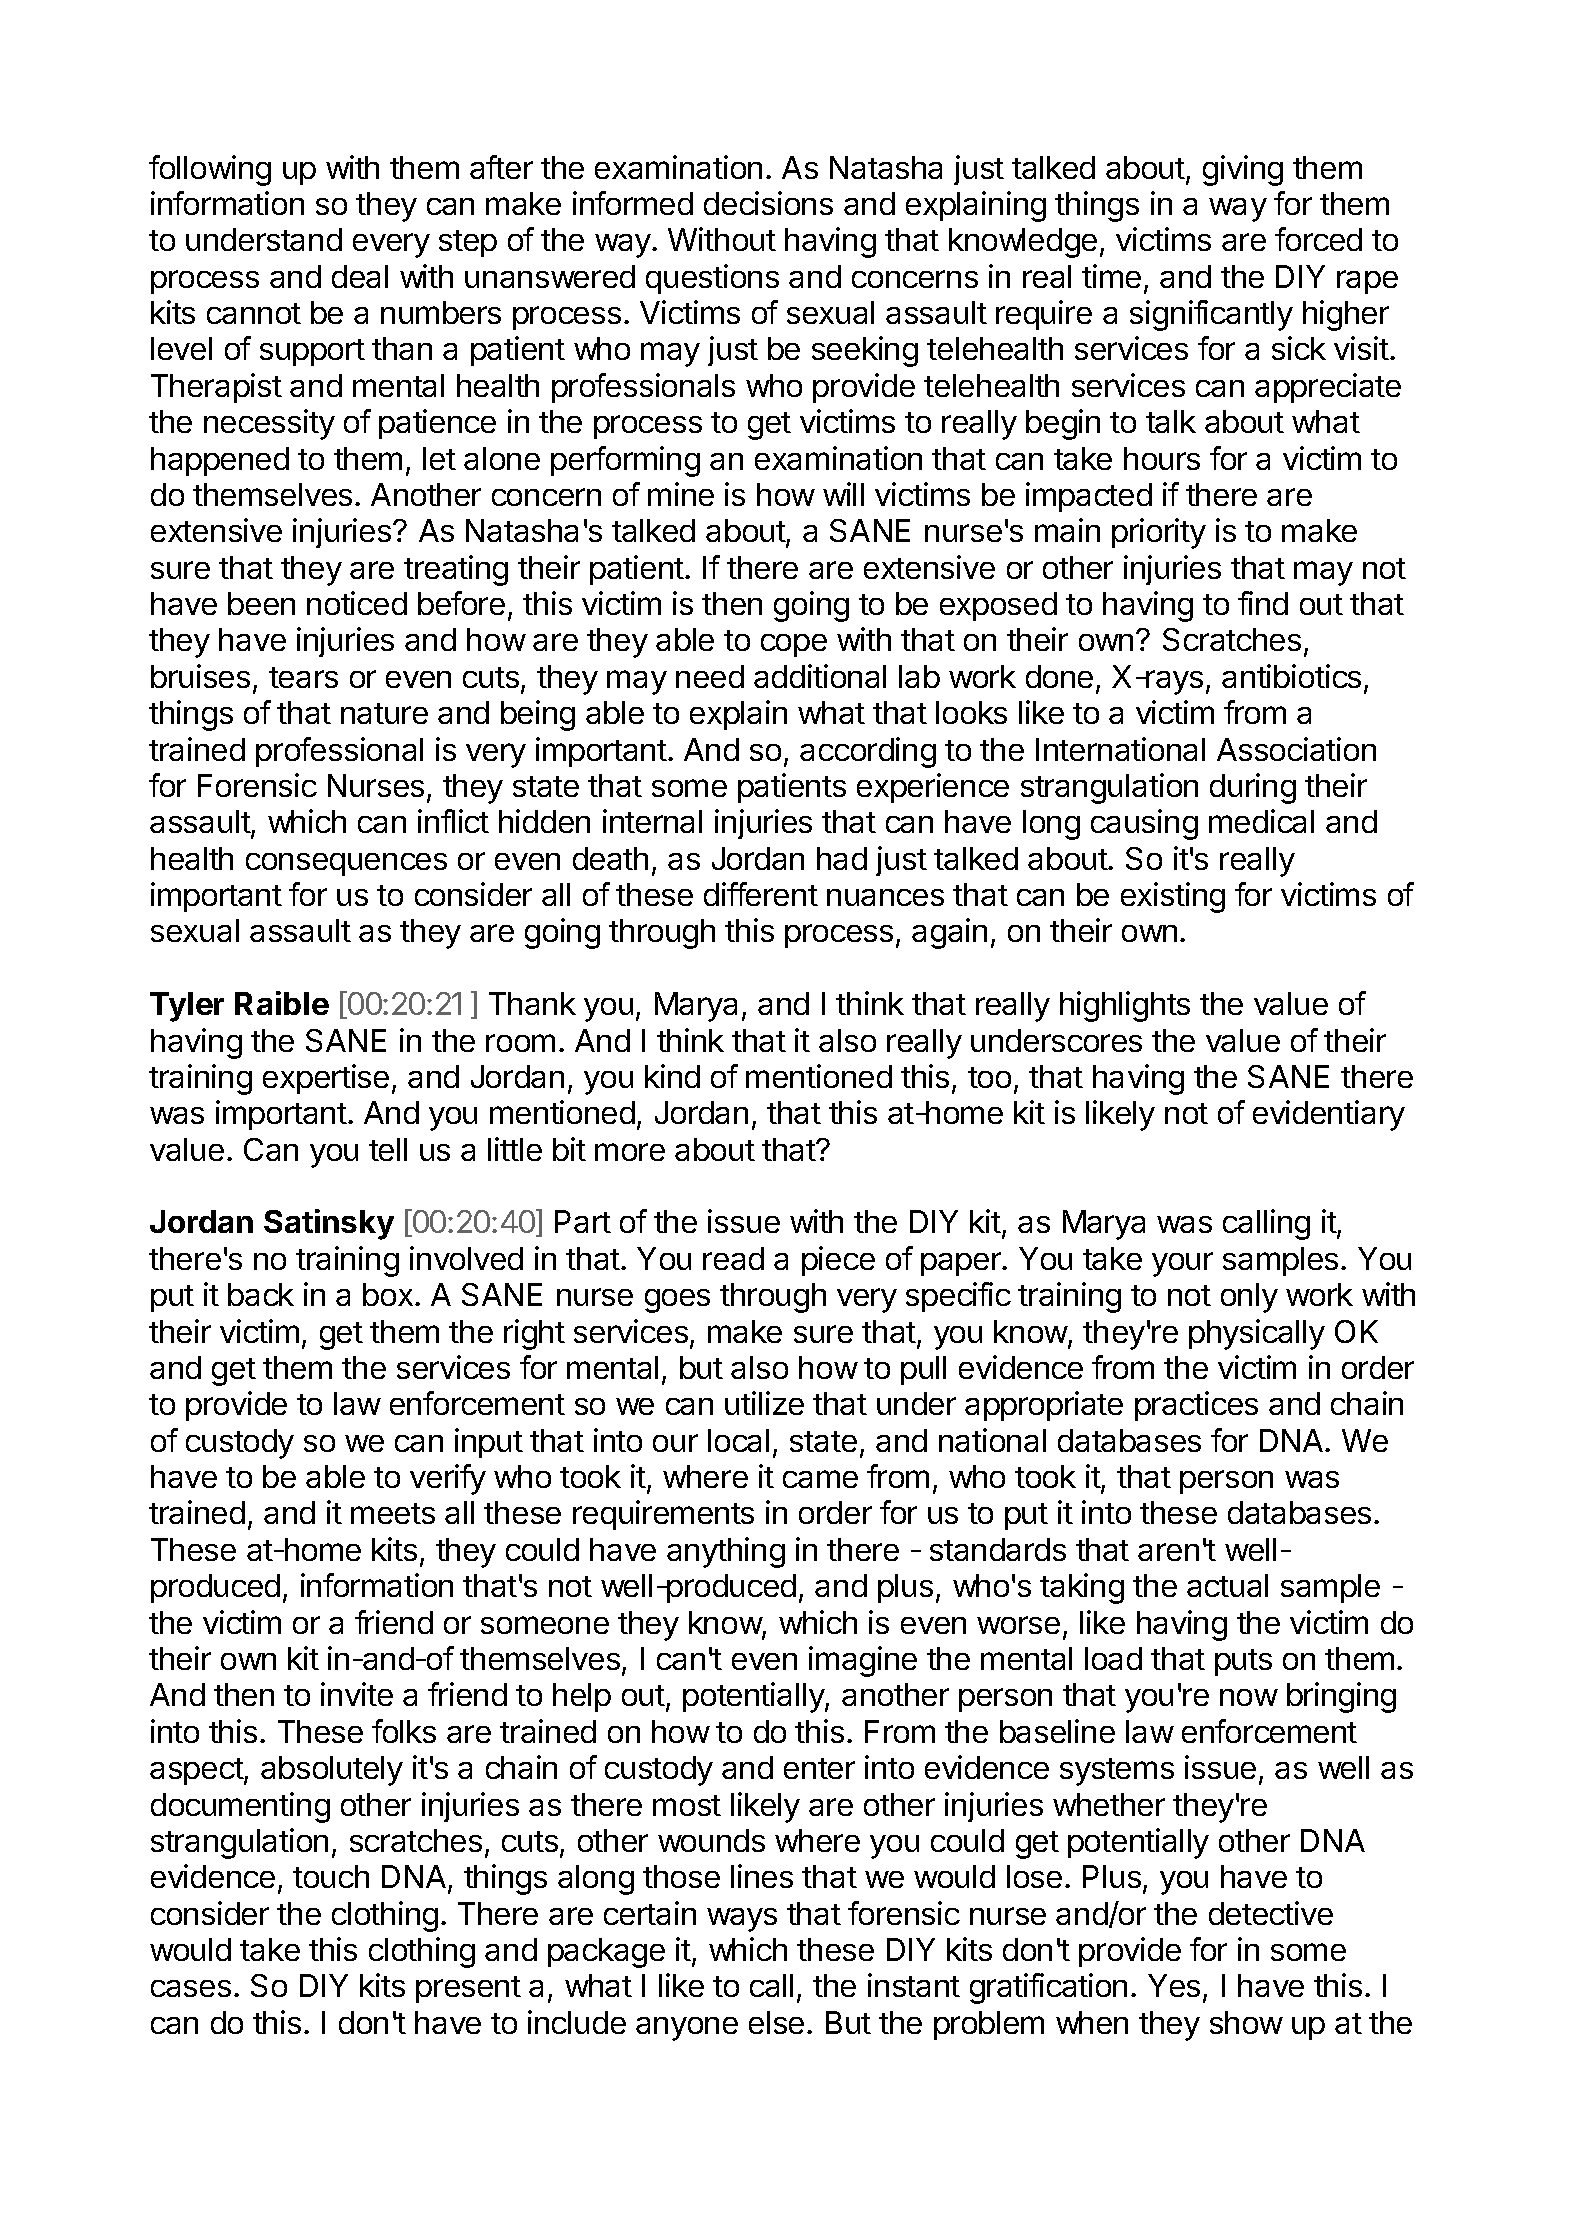 The height and width of the screenshot is (2219, 1569). I want to click on decisions, so click(768, 203).
